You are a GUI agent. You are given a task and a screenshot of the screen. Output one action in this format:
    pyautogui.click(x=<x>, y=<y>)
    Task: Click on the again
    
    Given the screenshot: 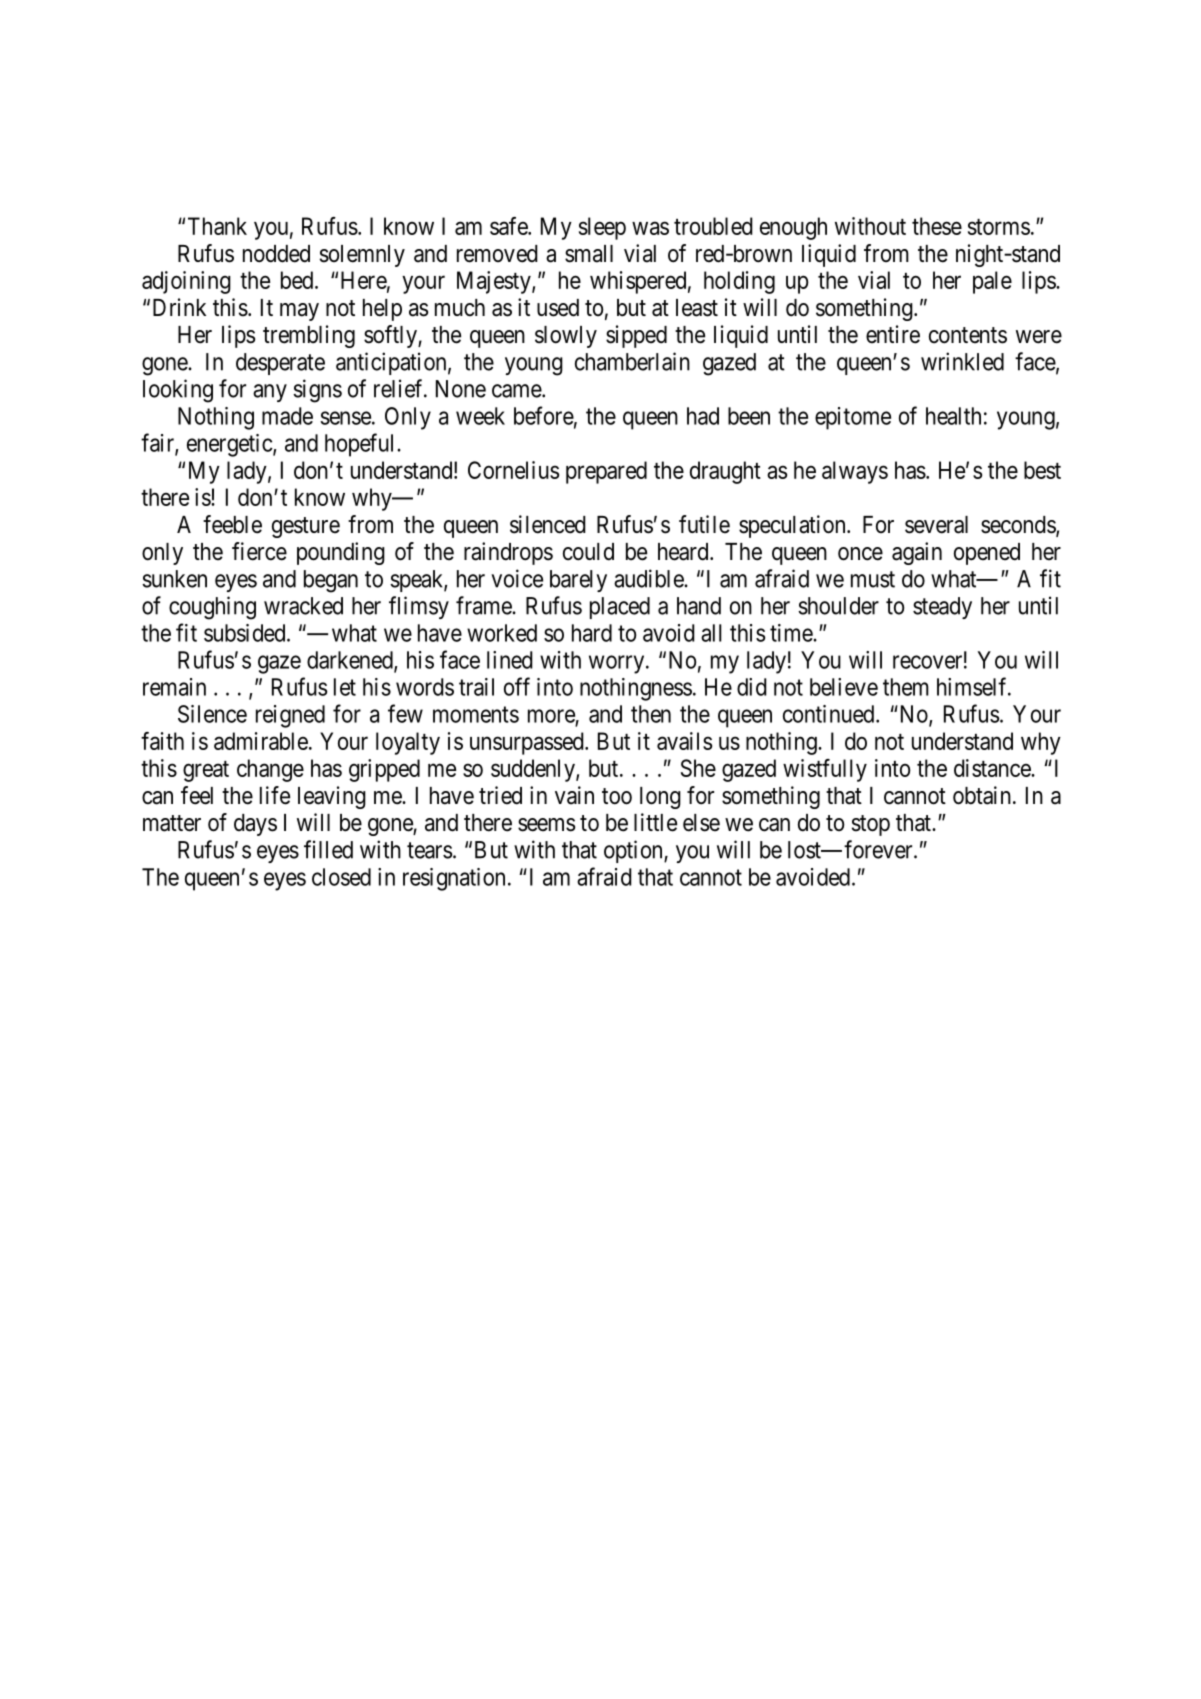 What is the action you would take?
    pyautogui.click(x=917, y=553)
